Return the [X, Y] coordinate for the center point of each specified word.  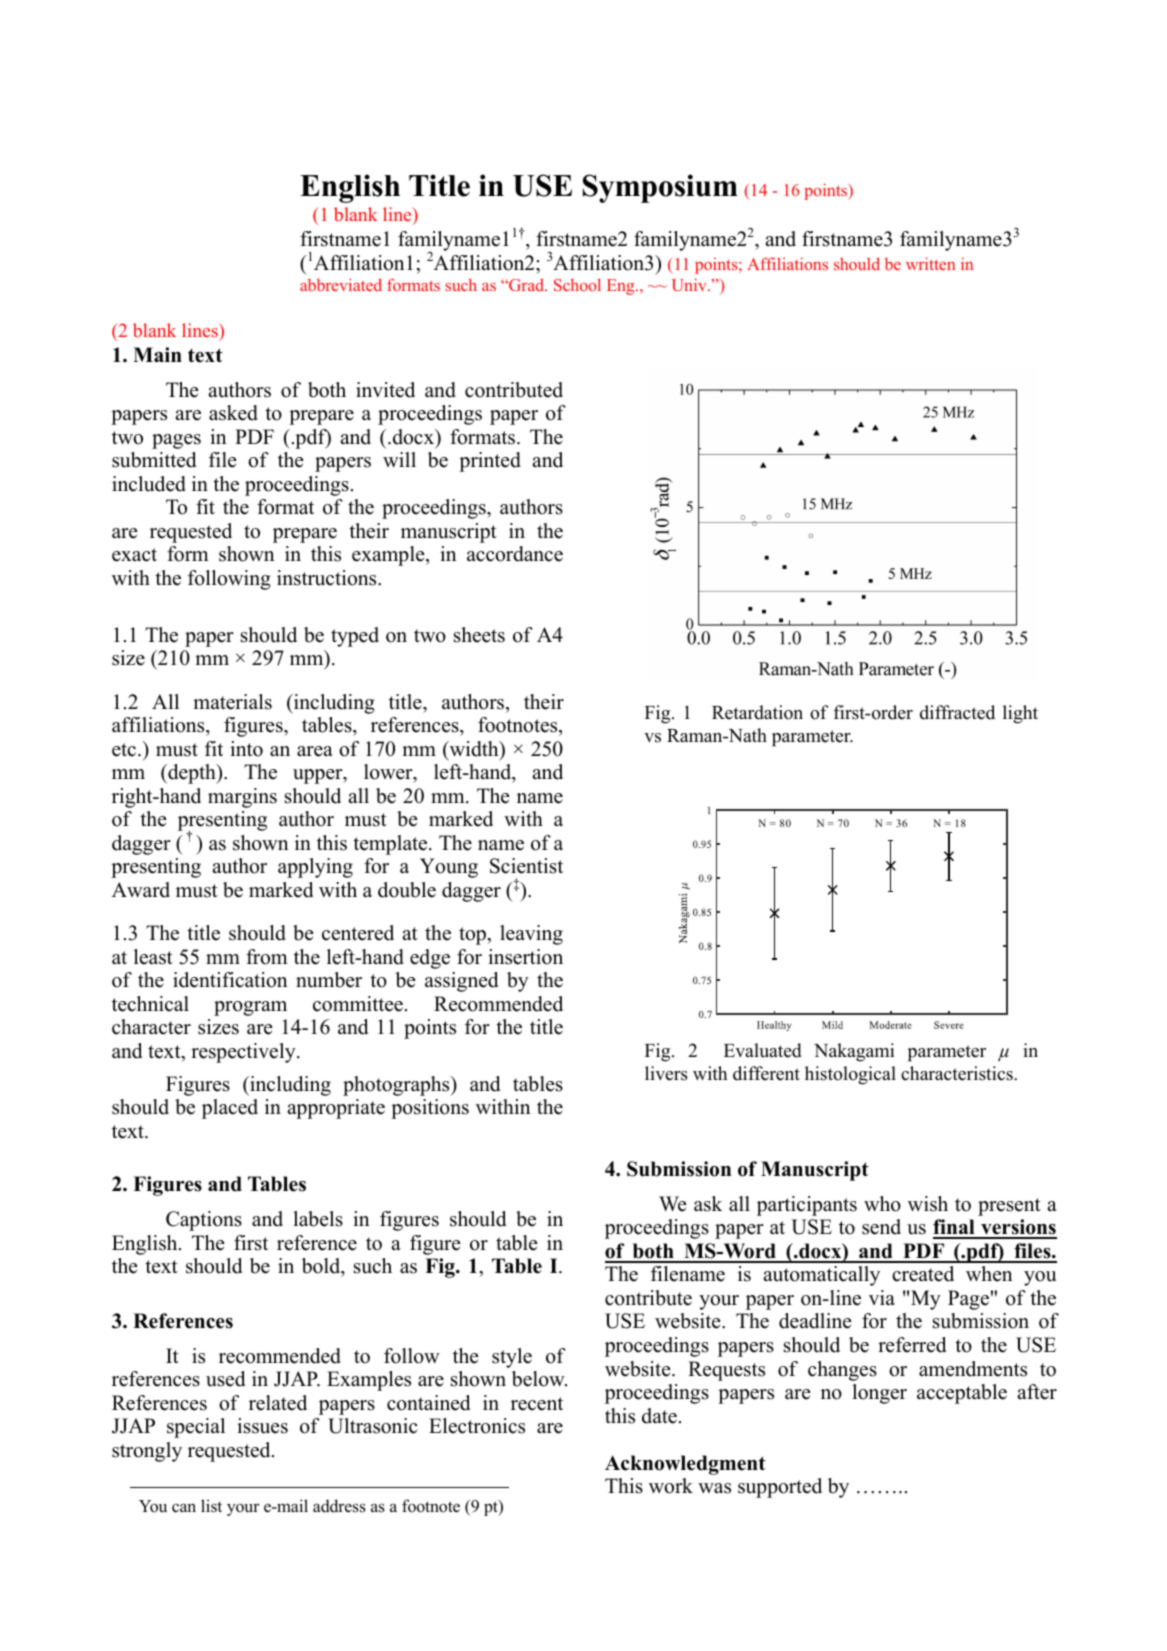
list [211, 1505]
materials [232, 702]
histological [850, 1075]
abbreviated [341, 284]
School [577, 284]
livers [666, 1073]
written [930, 263]
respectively [244, 1053]
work [671, 1486]
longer [879, 1394]
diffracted [957, 712]
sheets [479, 635]
